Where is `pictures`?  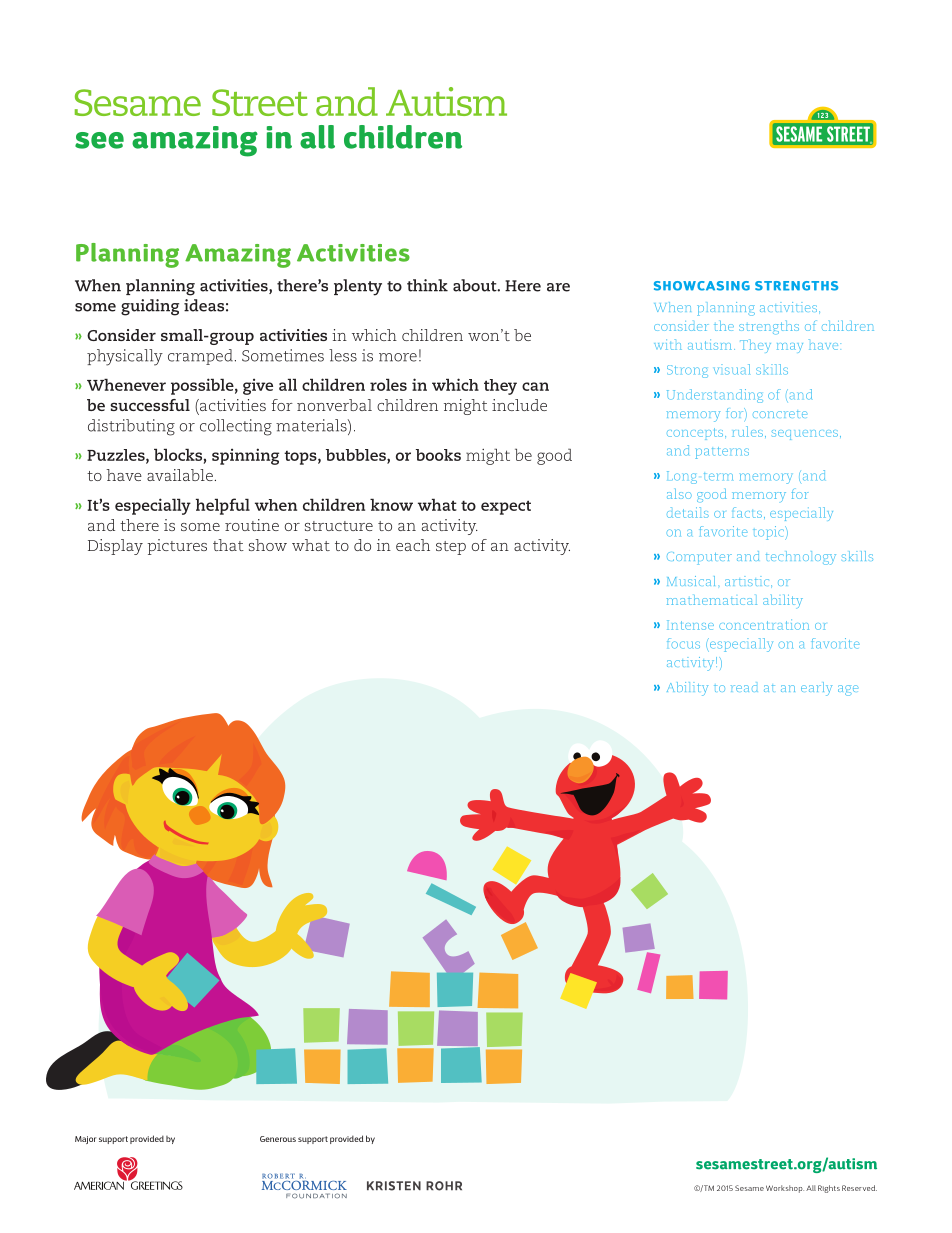 pictures is located at coordinates (177, 547).
